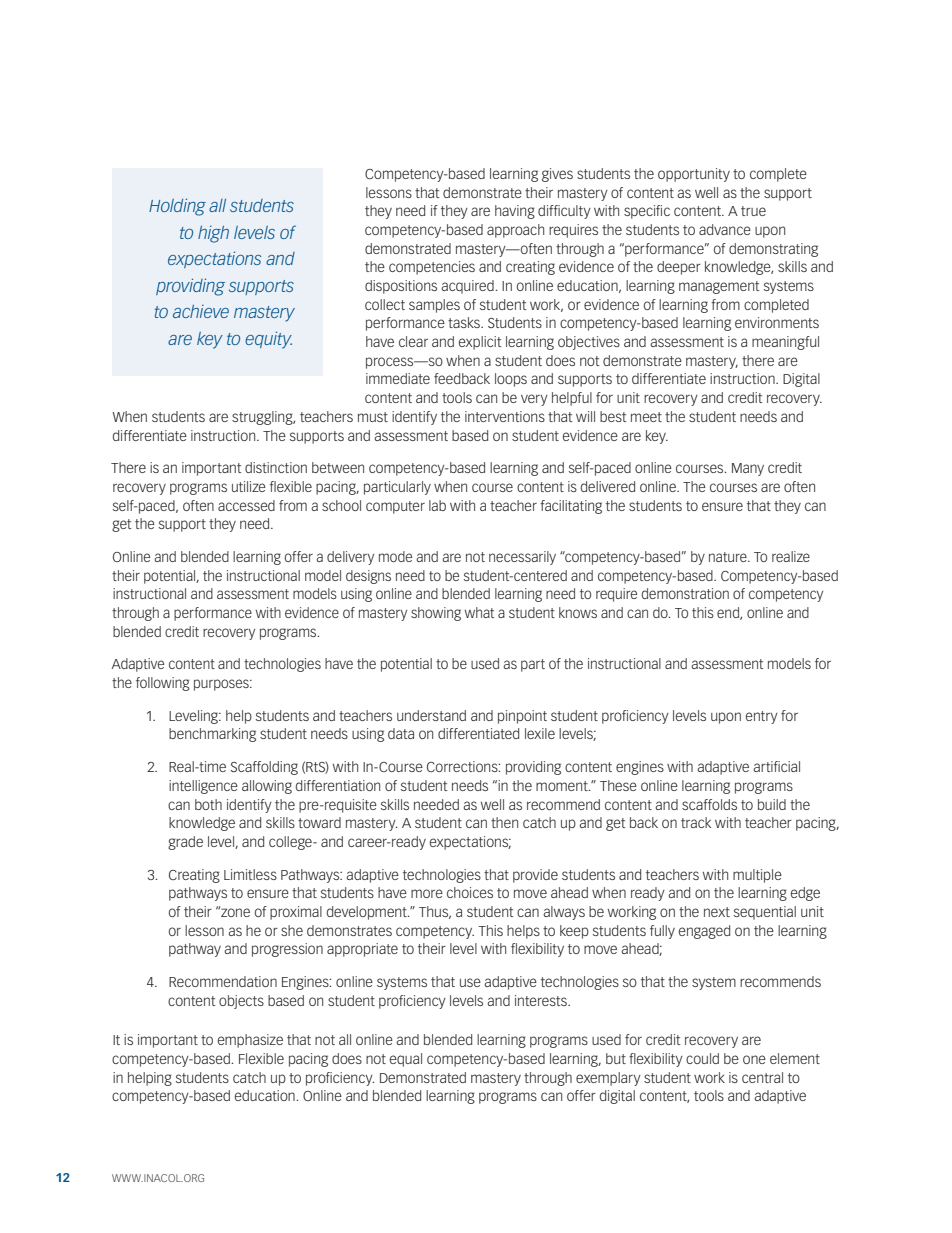  I want to click on demonstration, so click(685, 593).
